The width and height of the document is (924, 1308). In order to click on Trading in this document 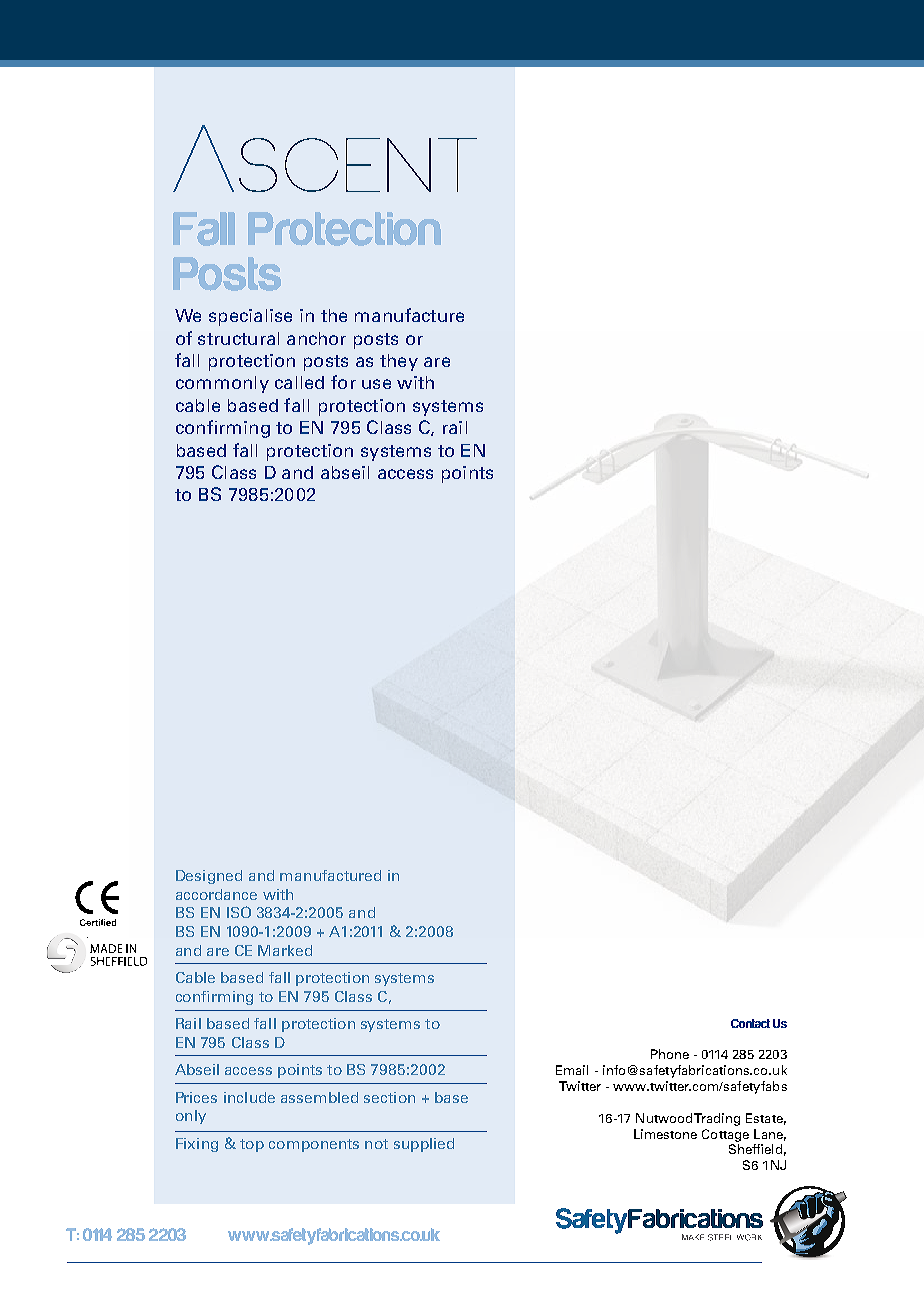, I will do `click(717, 1119)`.
